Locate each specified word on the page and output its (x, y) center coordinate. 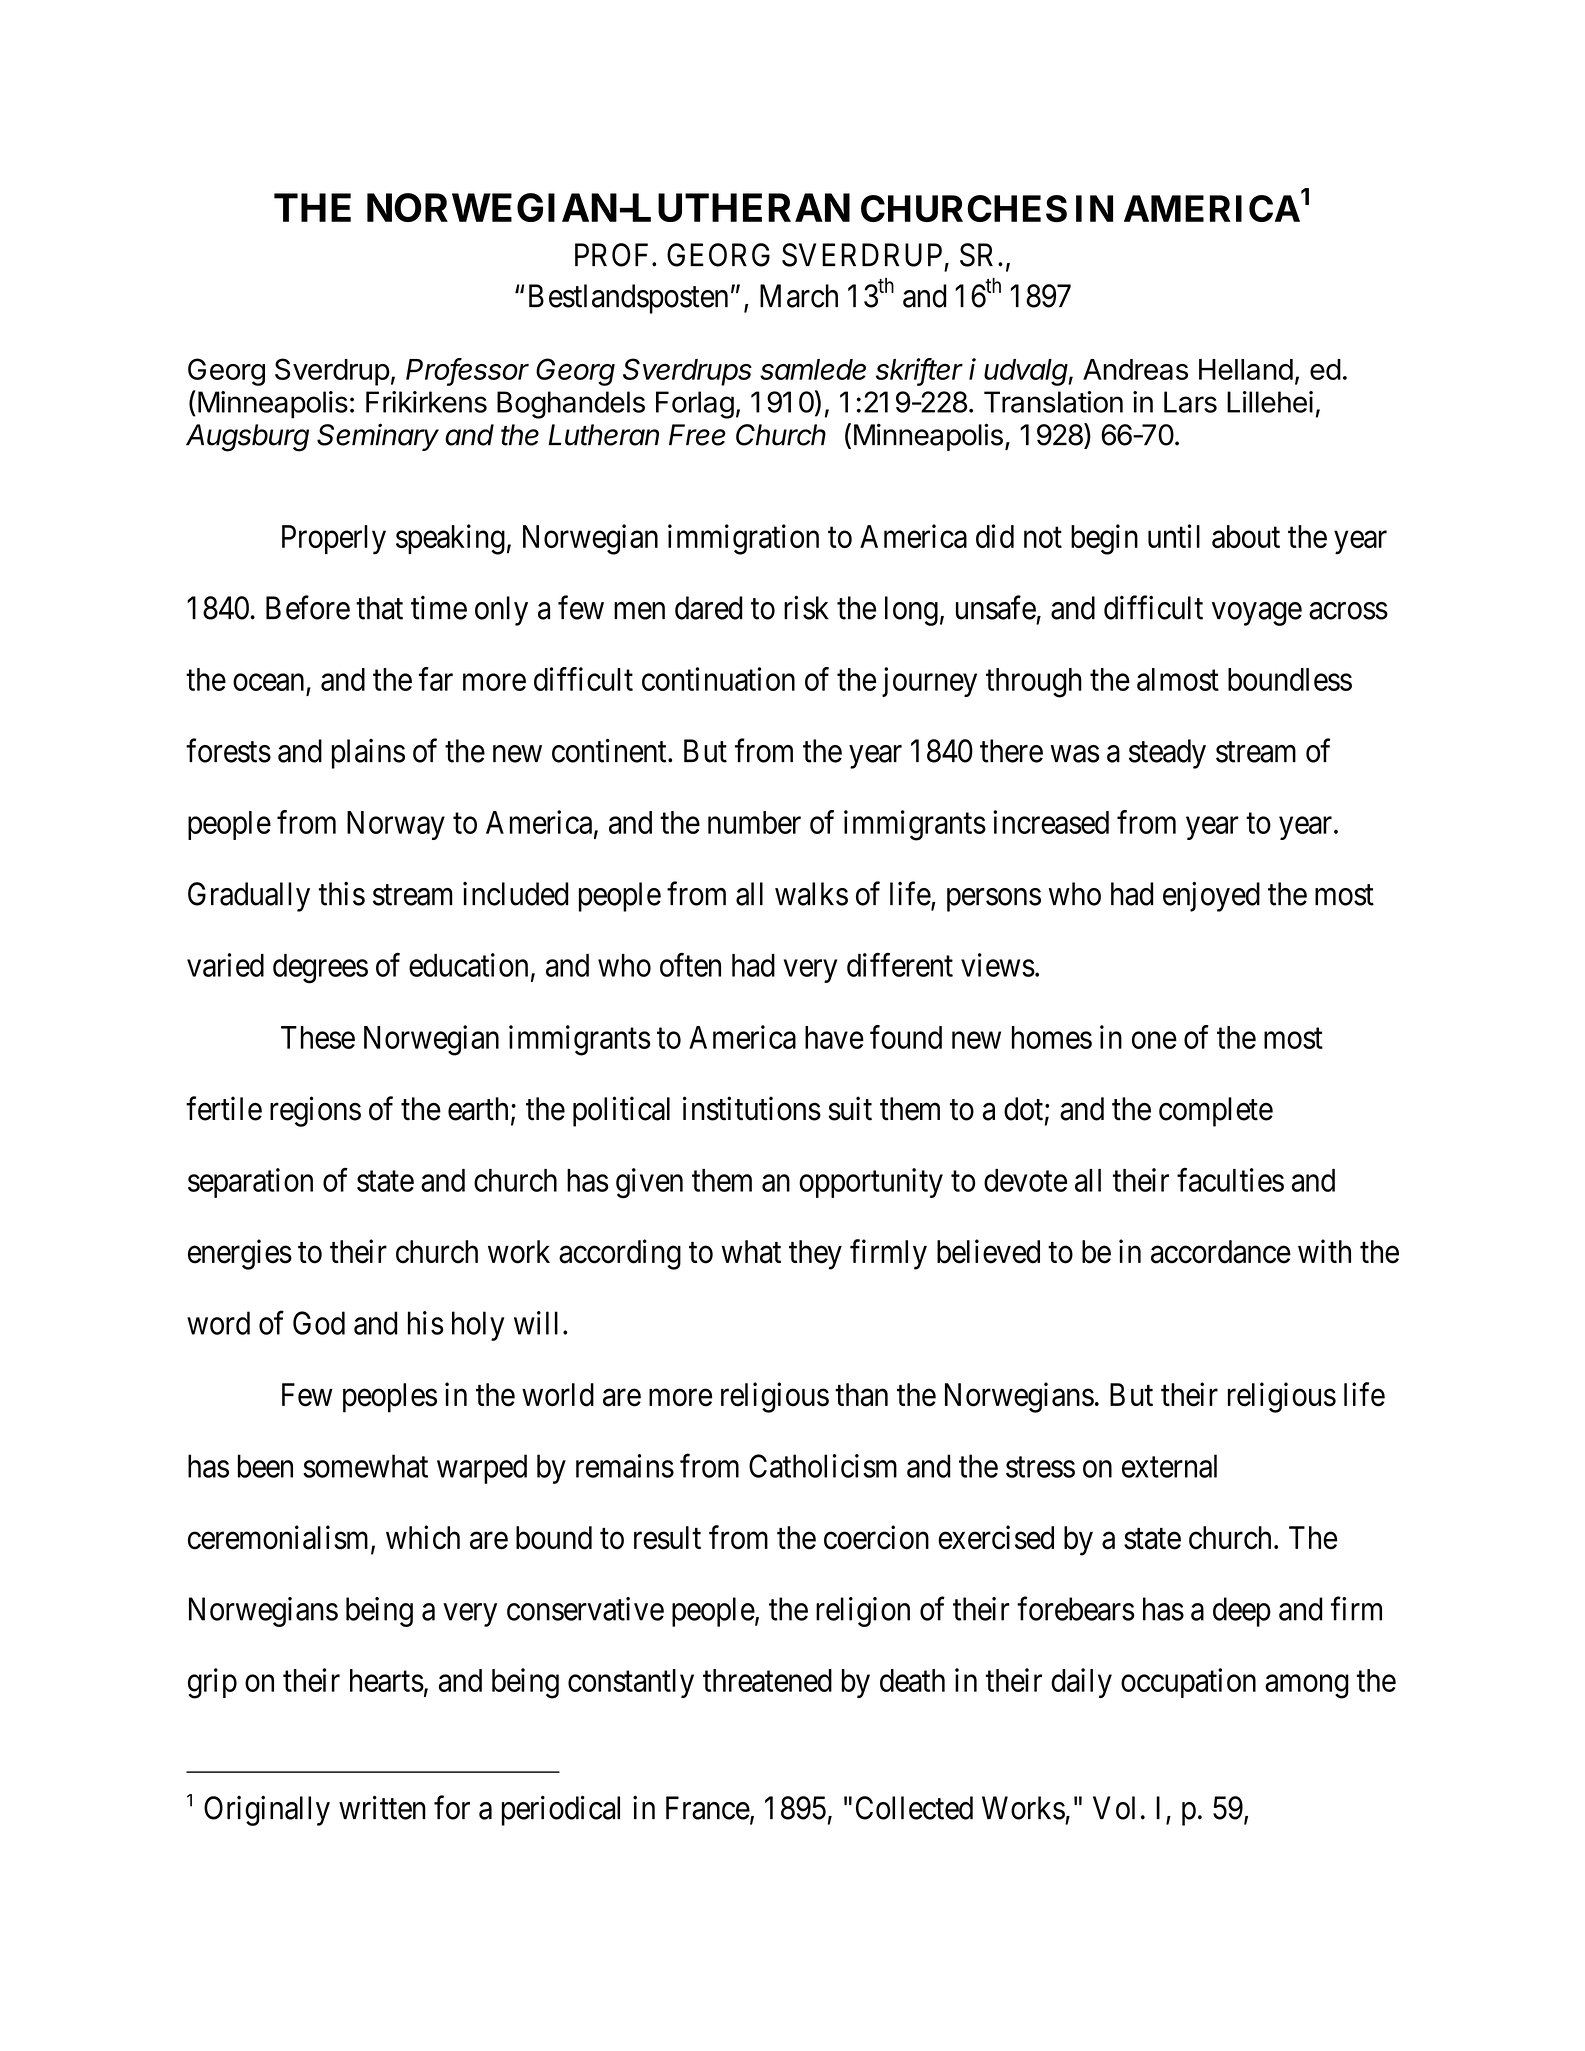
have (834, 1037)
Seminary (378, 437)
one (1154, 1040)
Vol (1114, 1808)
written (382, 1807)
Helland (1246, 369)
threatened (767, 1680)
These (318, 1037)
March (799, 296)
